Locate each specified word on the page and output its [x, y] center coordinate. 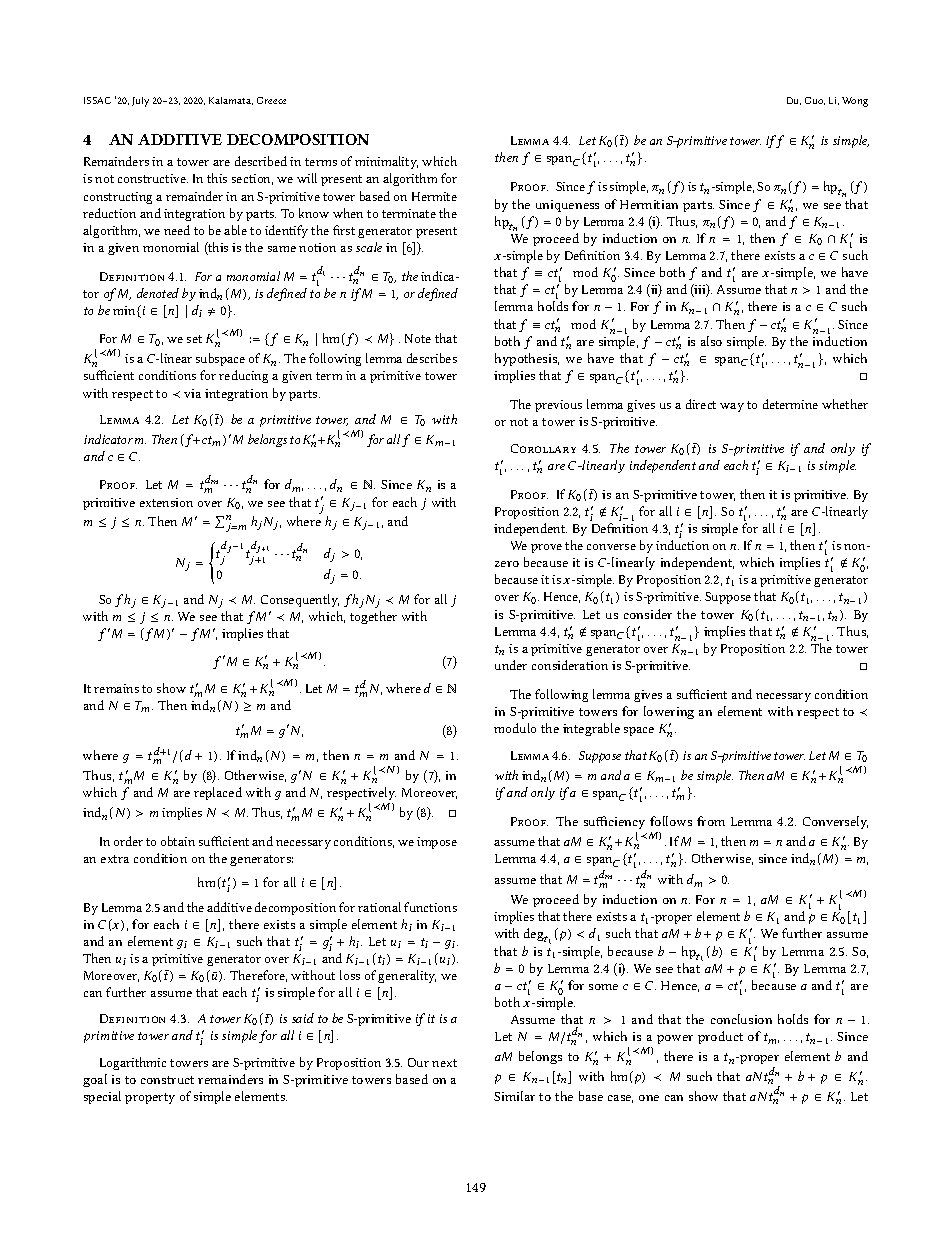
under [511, 665]
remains [116, 688]
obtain [178, 841]
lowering [669, 712]
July [140, 102]
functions [430, 907]
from [711, 821]
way [732, 407]
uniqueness [567, 206]
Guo [815, 101]
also [711, 341]
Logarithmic [133, 1063]
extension [166, 502]
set [194, 339]
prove [546, 548]
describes [432, 358]
